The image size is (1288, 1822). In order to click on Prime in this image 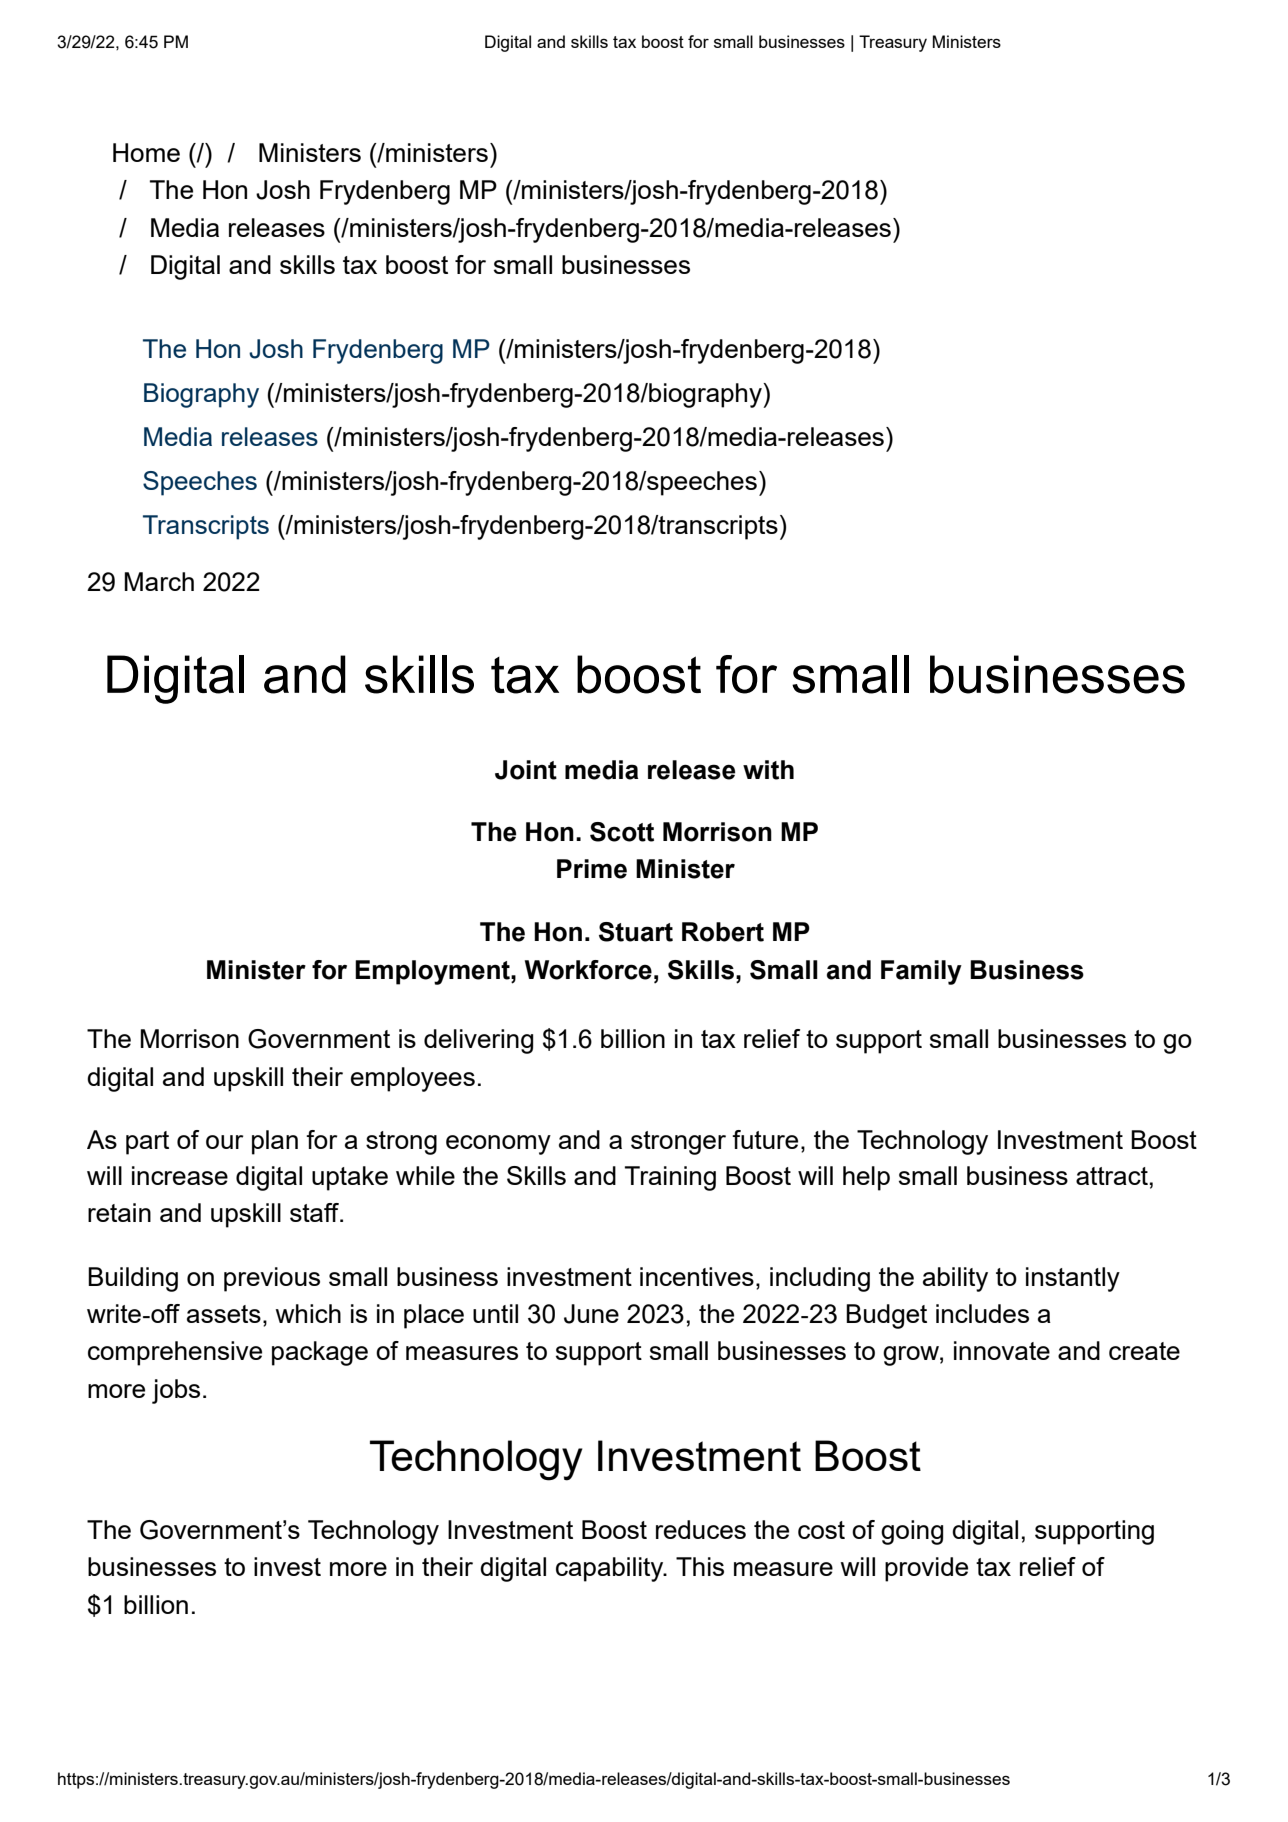, I will do `click(592, 869)`.
